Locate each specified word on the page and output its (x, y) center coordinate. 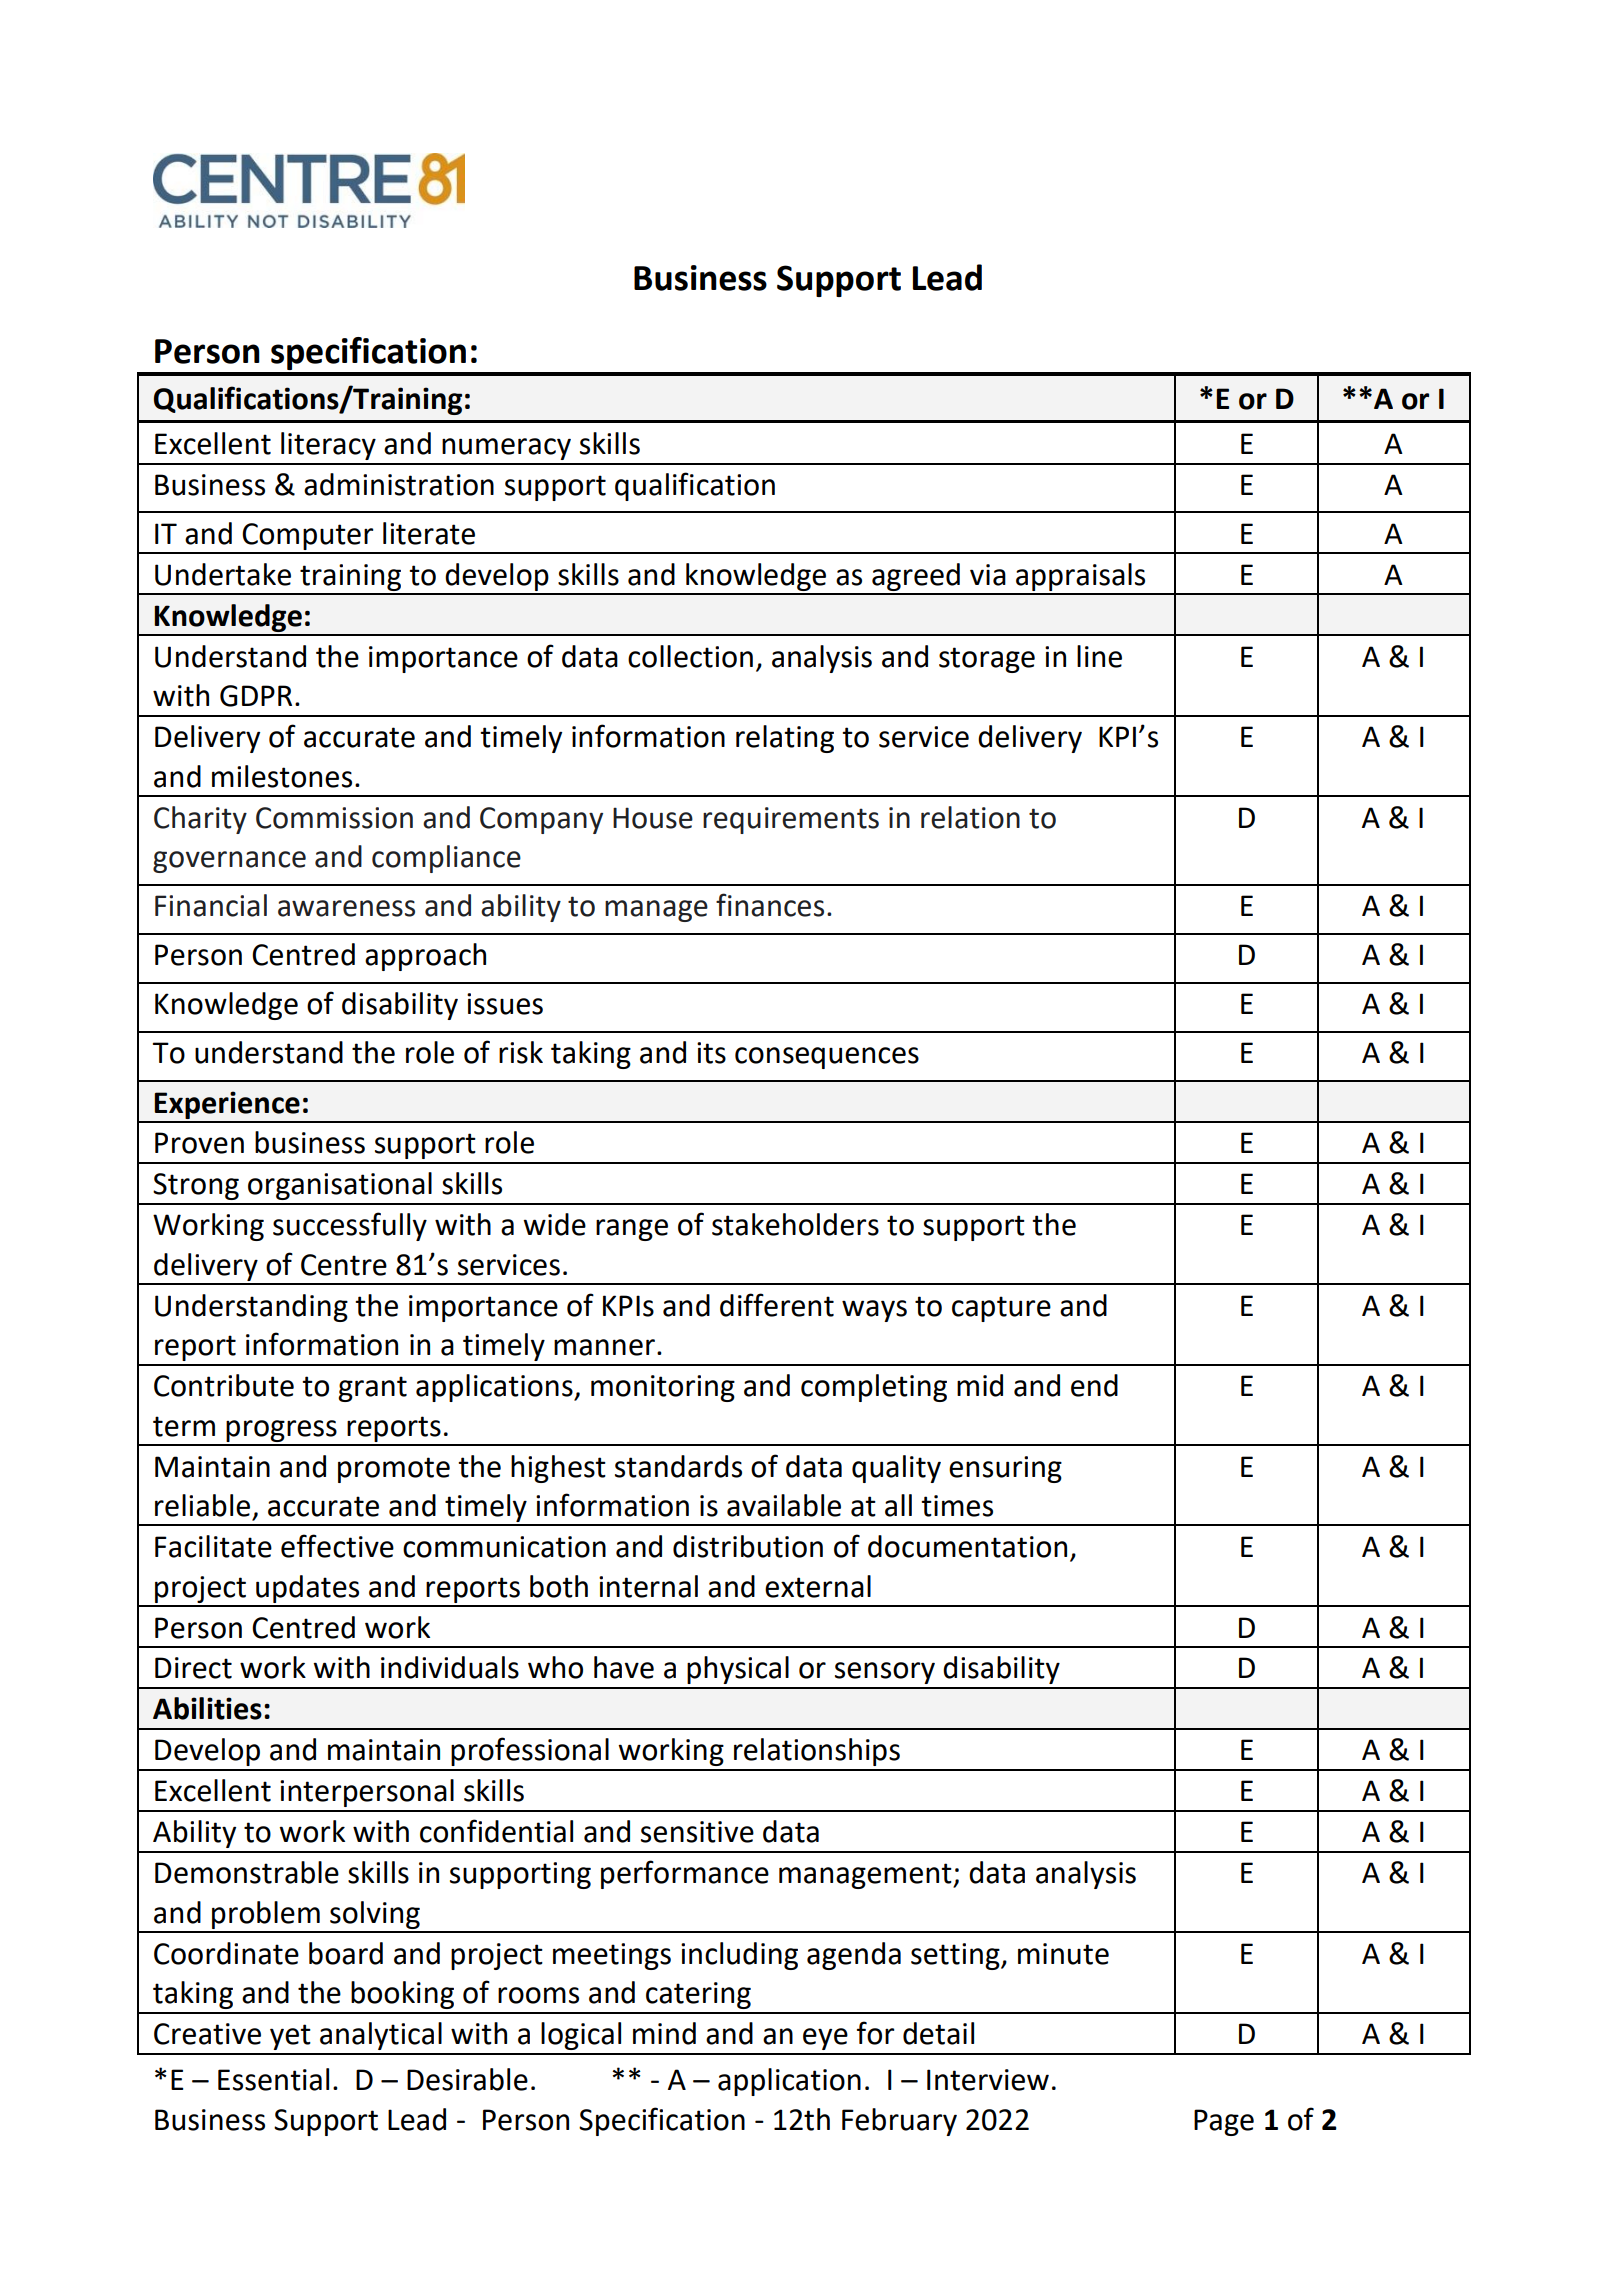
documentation (967, 1546)
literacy (328, 446)
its (711, 1053)
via (988, 575)
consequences (827, 1058)
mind (664, 2033)
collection (690, 656)
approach (425, 957)
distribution (748, 1546)
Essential (273, 2079)
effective (337, 1546)
